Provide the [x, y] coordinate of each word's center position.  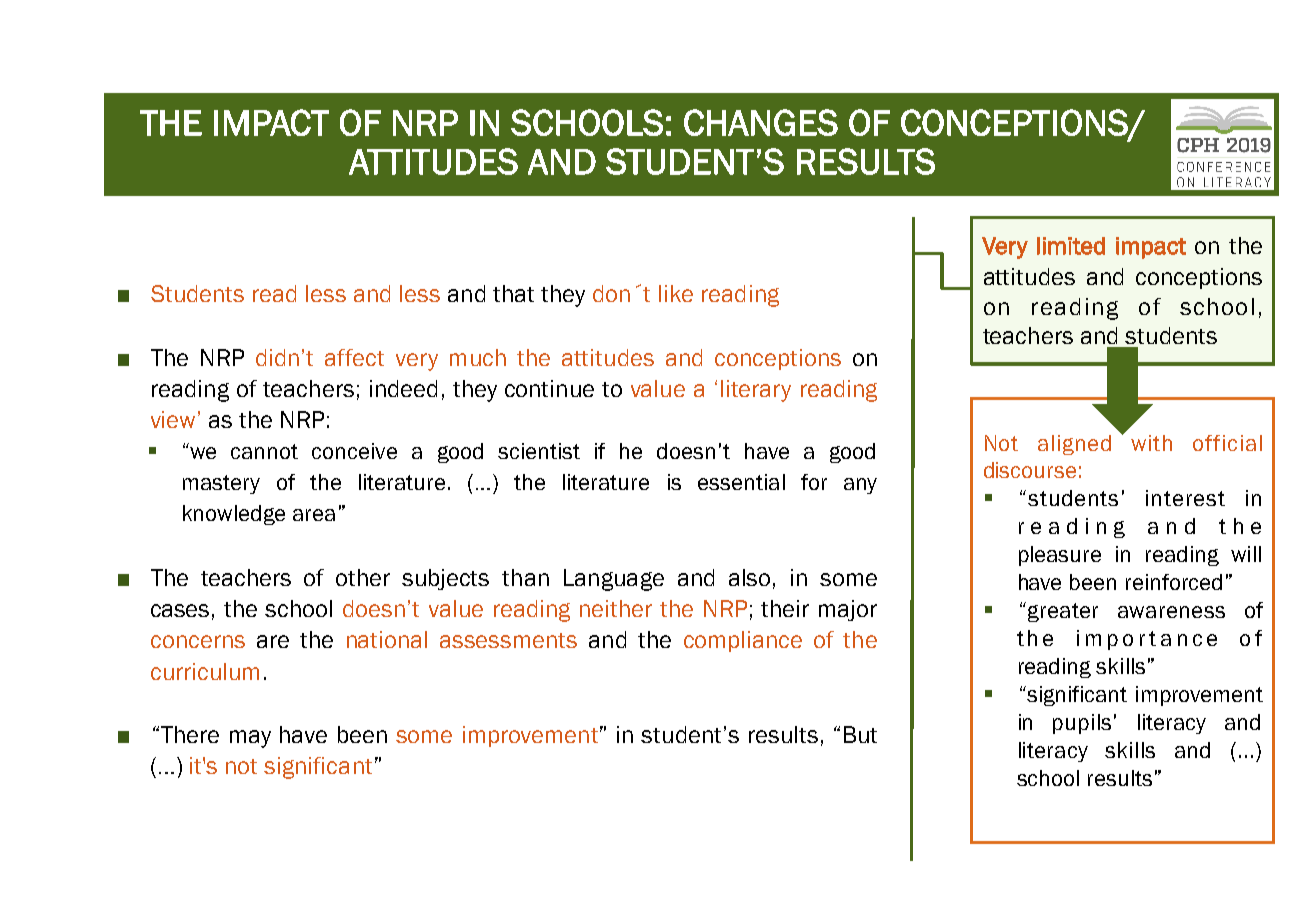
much [478, 357]
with [1151, 443]
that [513, 293]
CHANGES [761, 122]
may [250, 739]
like [676, 293]
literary [756, 391]
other [363, 577]
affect [354, 357]
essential [741, 482]
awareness [1171, 612]
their [785, 608]
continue [549, 388]
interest [1185, 498]
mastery [221, 484]
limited [1071, 246]
